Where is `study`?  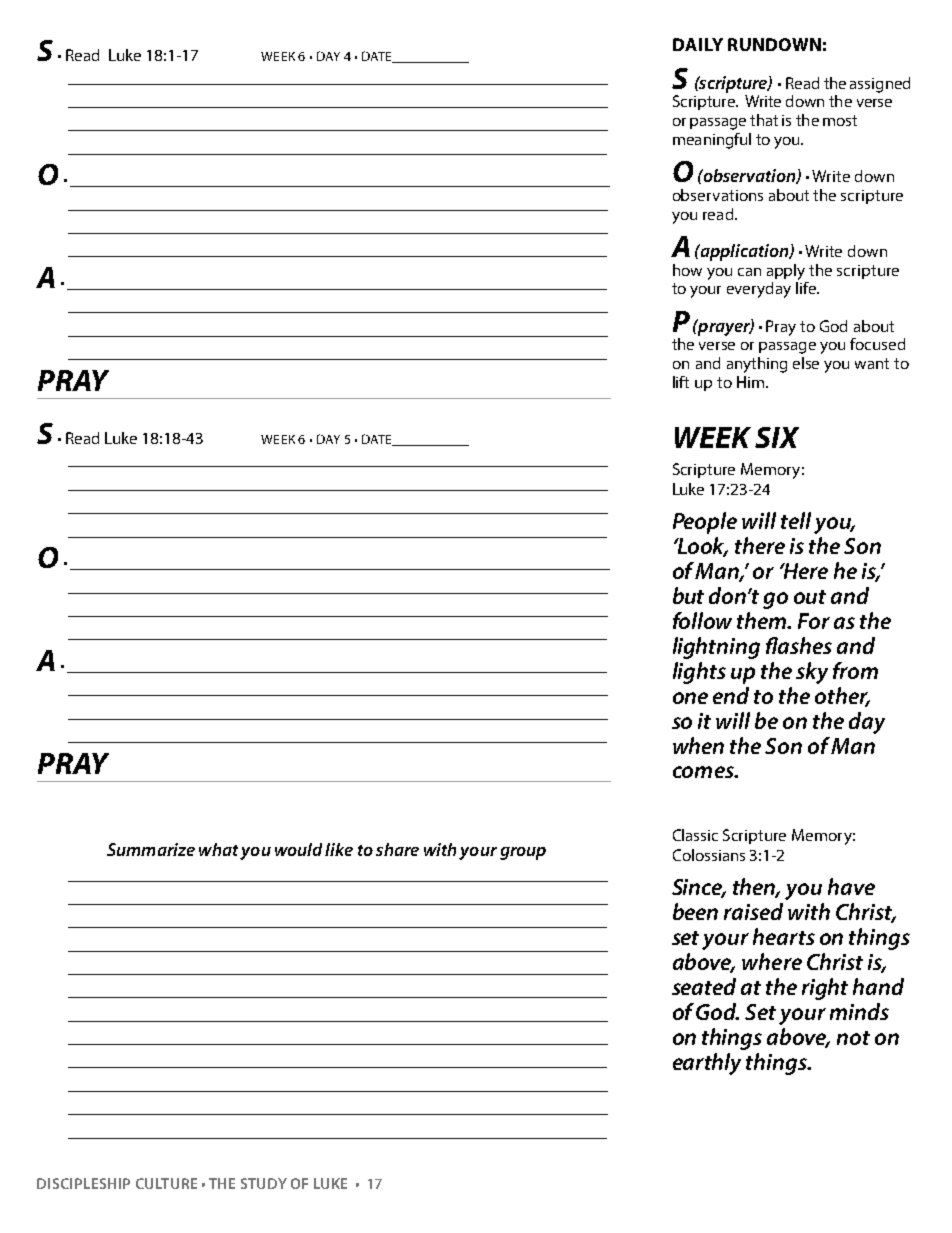
study is located at coordinates (264, 1183).
